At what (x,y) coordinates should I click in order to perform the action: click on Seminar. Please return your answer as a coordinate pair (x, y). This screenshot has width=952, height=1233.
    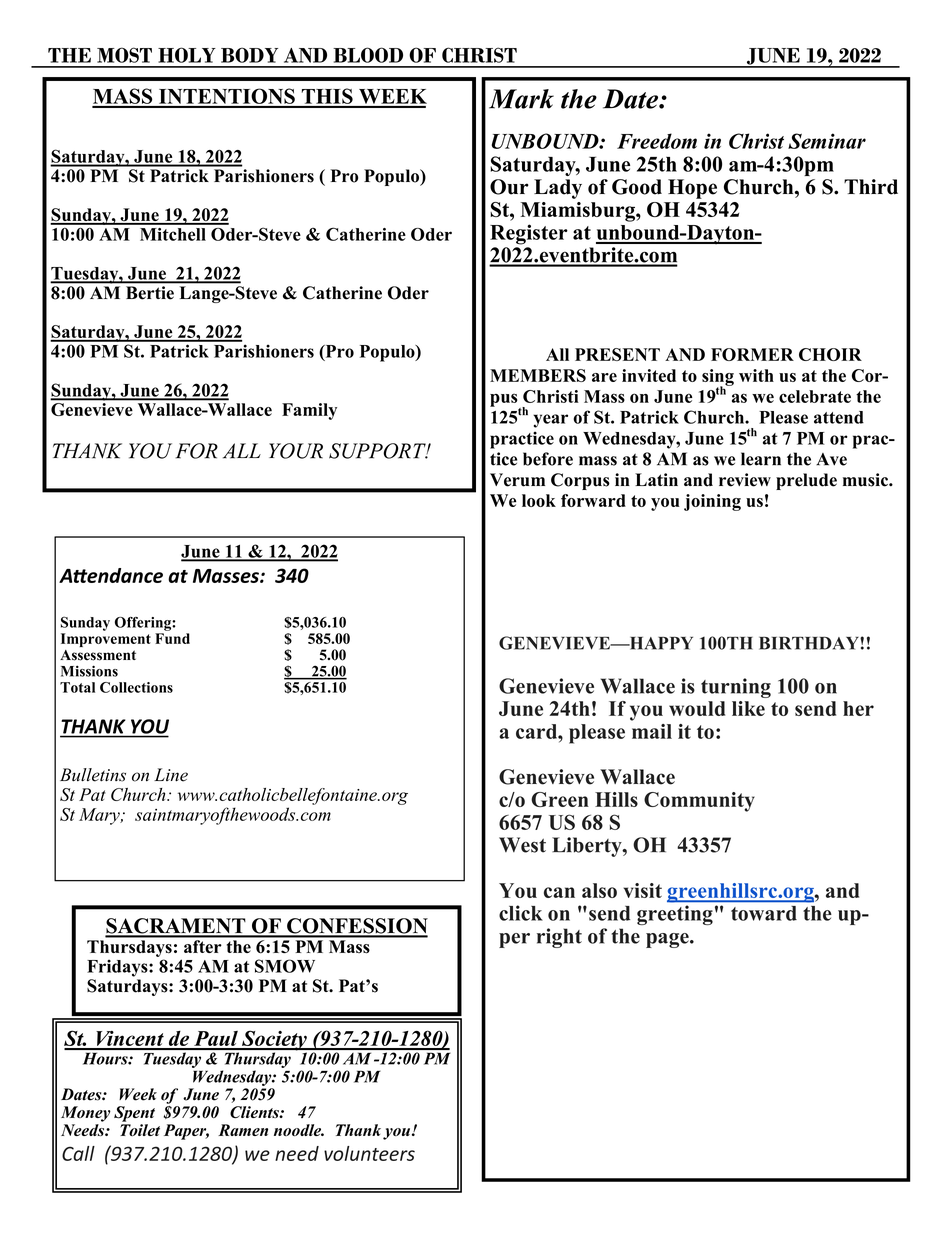
    Looking at the image, I should click on (827, 141).
